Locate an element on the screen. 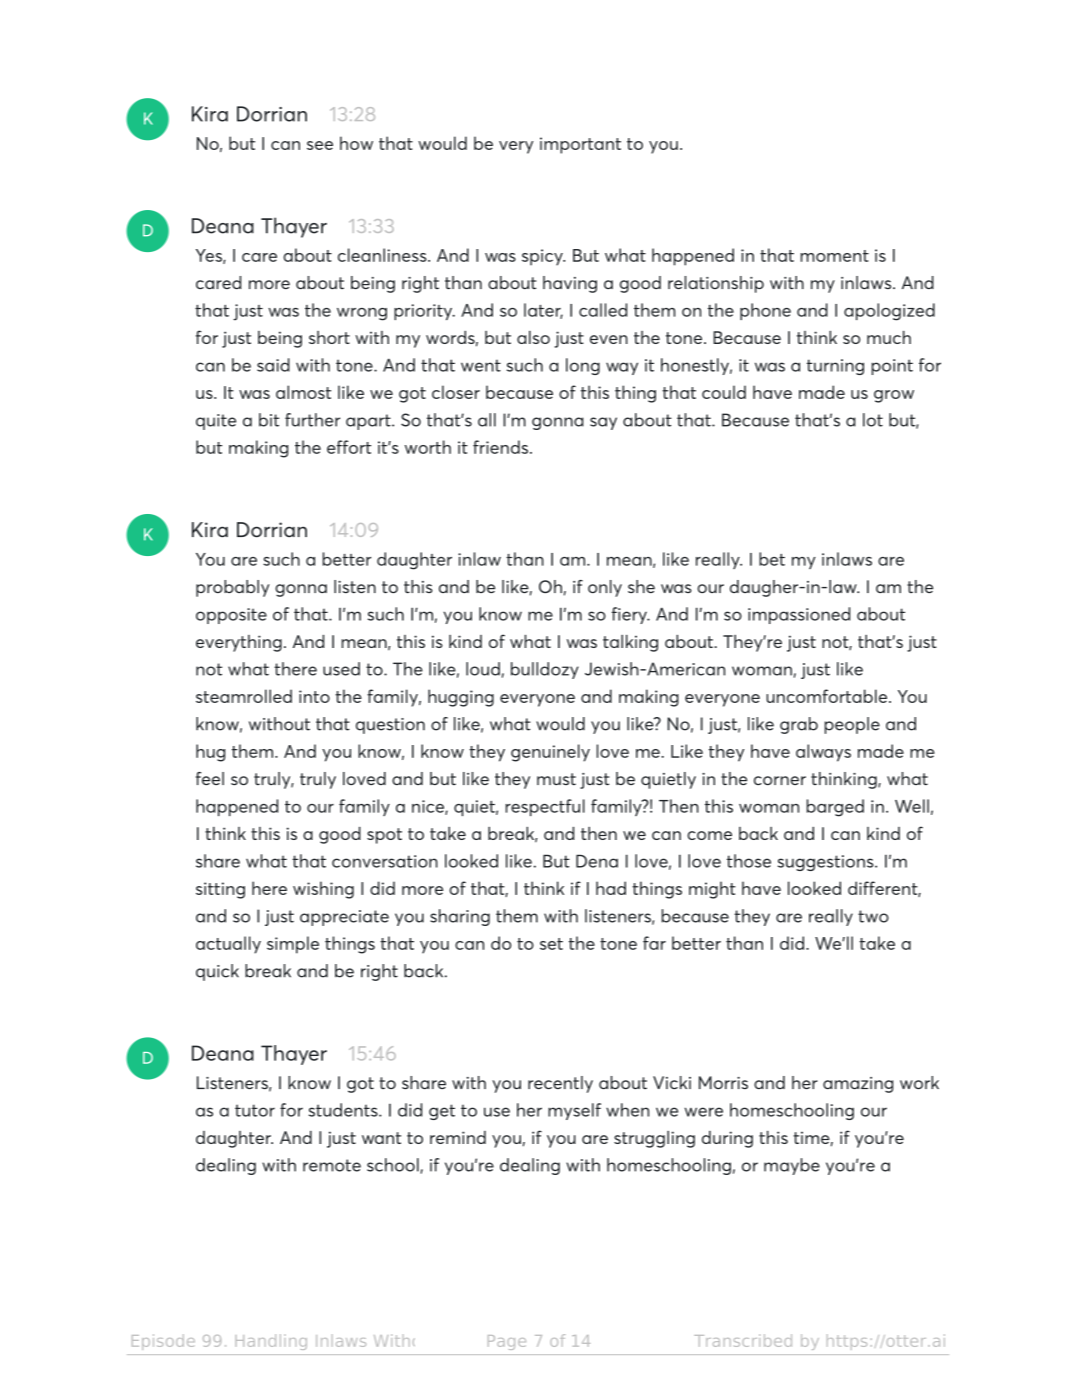 This screenshot has width=1076, height=1393. impassioned is located at coordinates (799, 615).
